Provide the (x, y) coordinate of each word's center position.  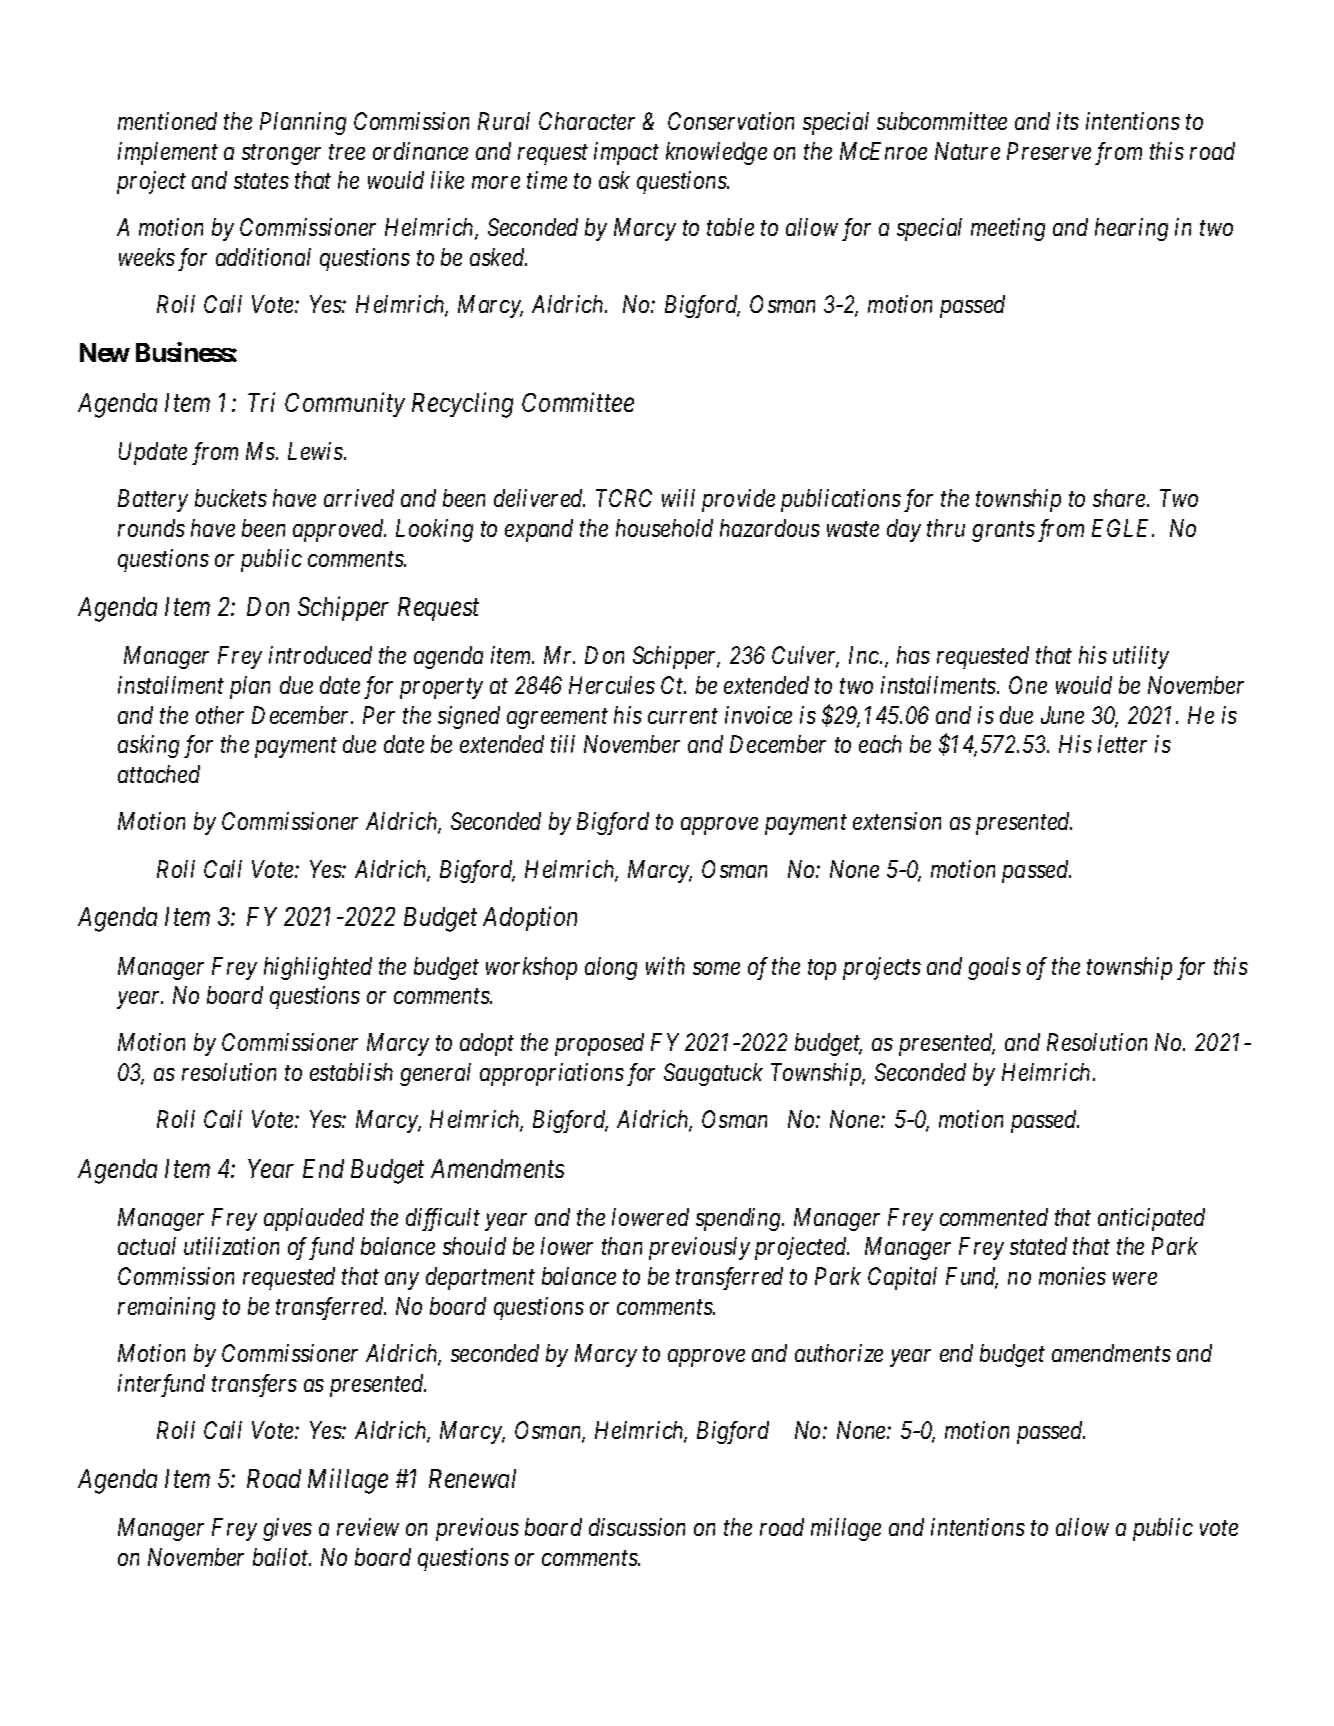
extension (897, 821)
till (563, 744)
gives (287, 1529)
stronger (281, 154)
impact (626, 153)
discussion (637, 1527)
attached (159, 774)
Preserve (1049, 151)
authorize (839, 1353)
